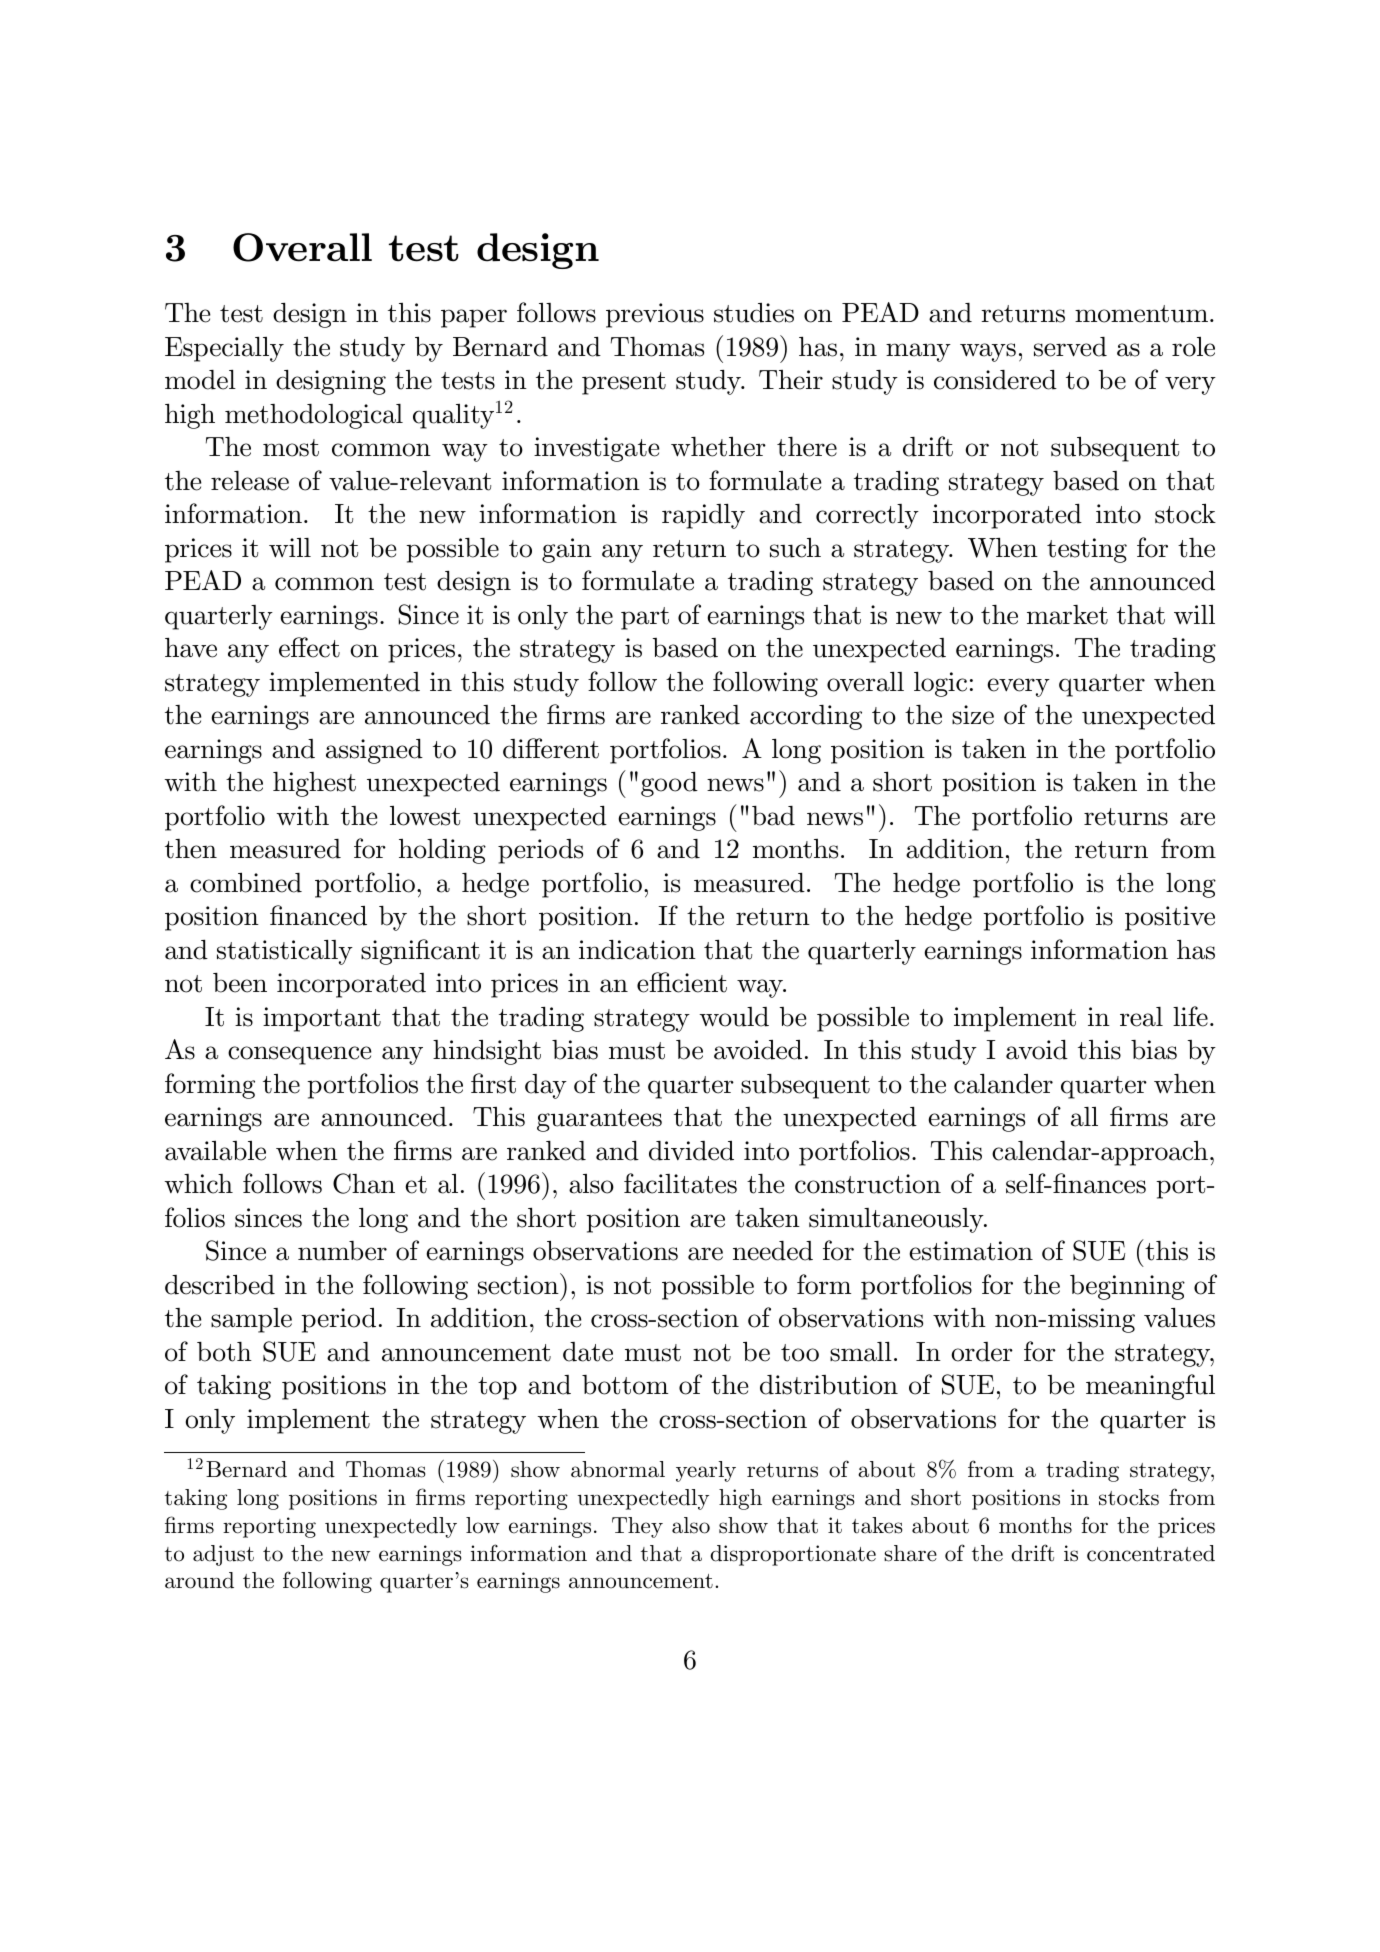 Image resolution: width=1380 pixels, height=1952 pixels. Describe the element at coordinates (223, 1555) in the screenshot. I see `adjust` at that location.
